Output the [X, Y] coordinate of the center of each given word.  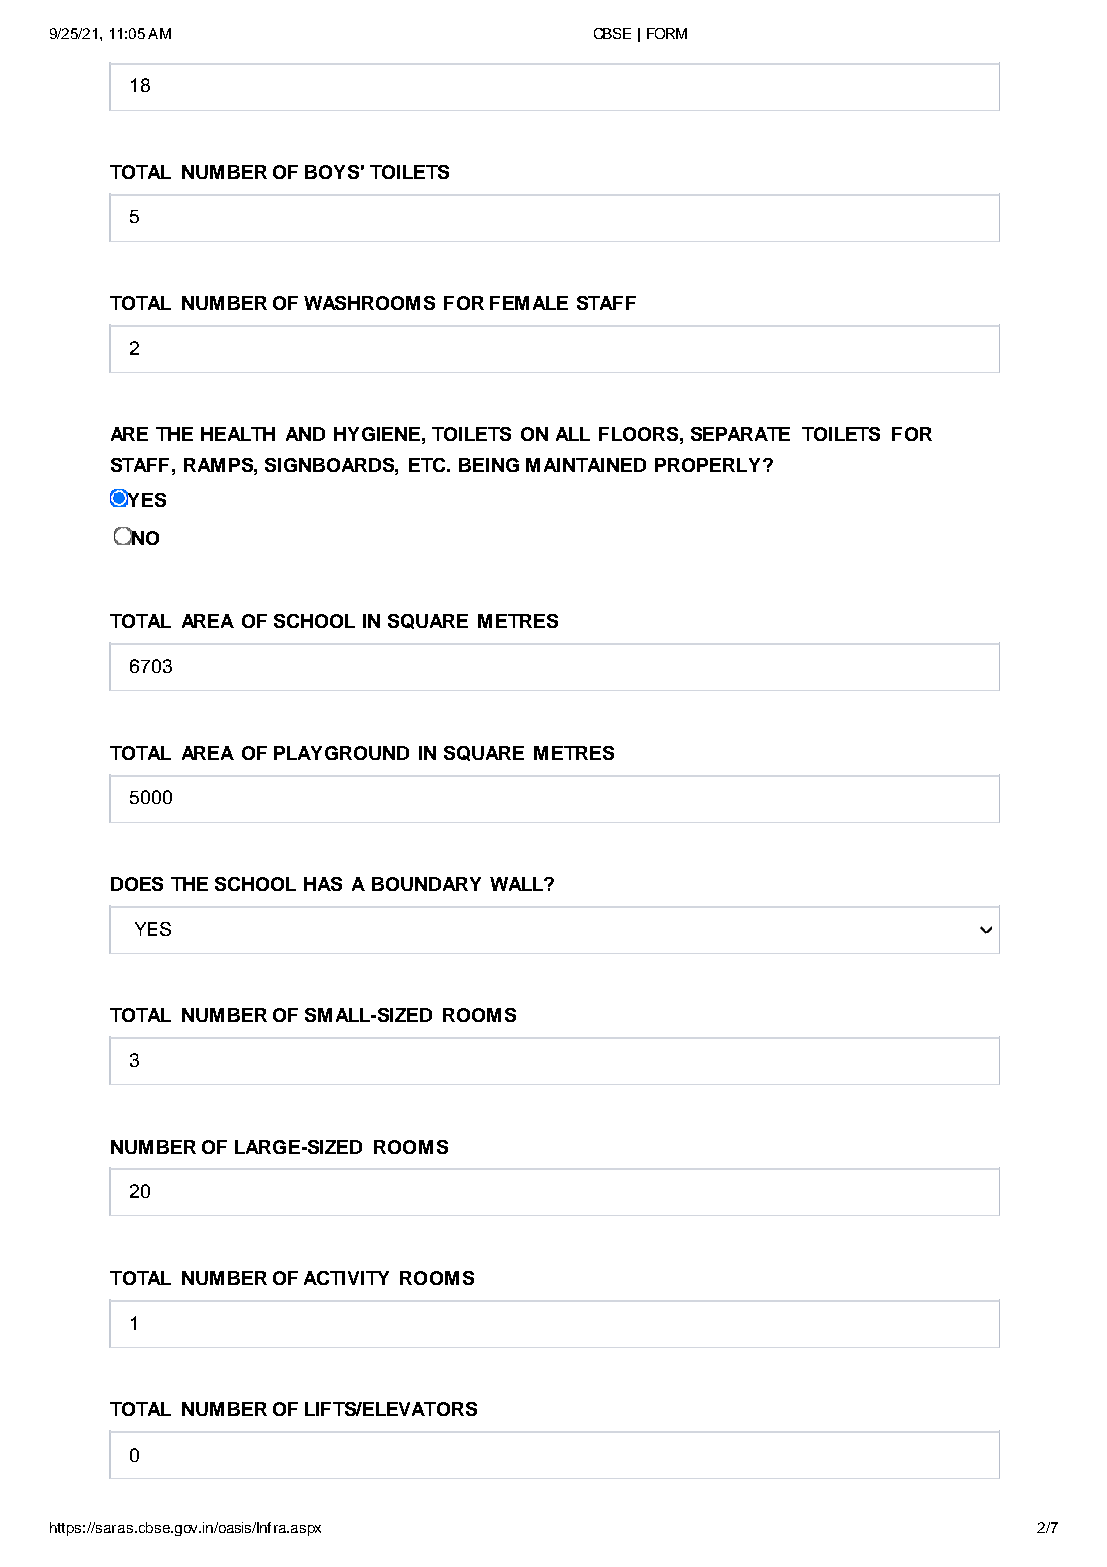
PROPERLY [707, 465]
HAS [323, 884]
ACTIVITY [346, 1278]
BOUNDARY [426, 884]
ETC [429, 465]
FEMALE [529, 303]
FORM [667, 33]
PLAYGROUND [341, 753]
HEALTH [238, 434]
